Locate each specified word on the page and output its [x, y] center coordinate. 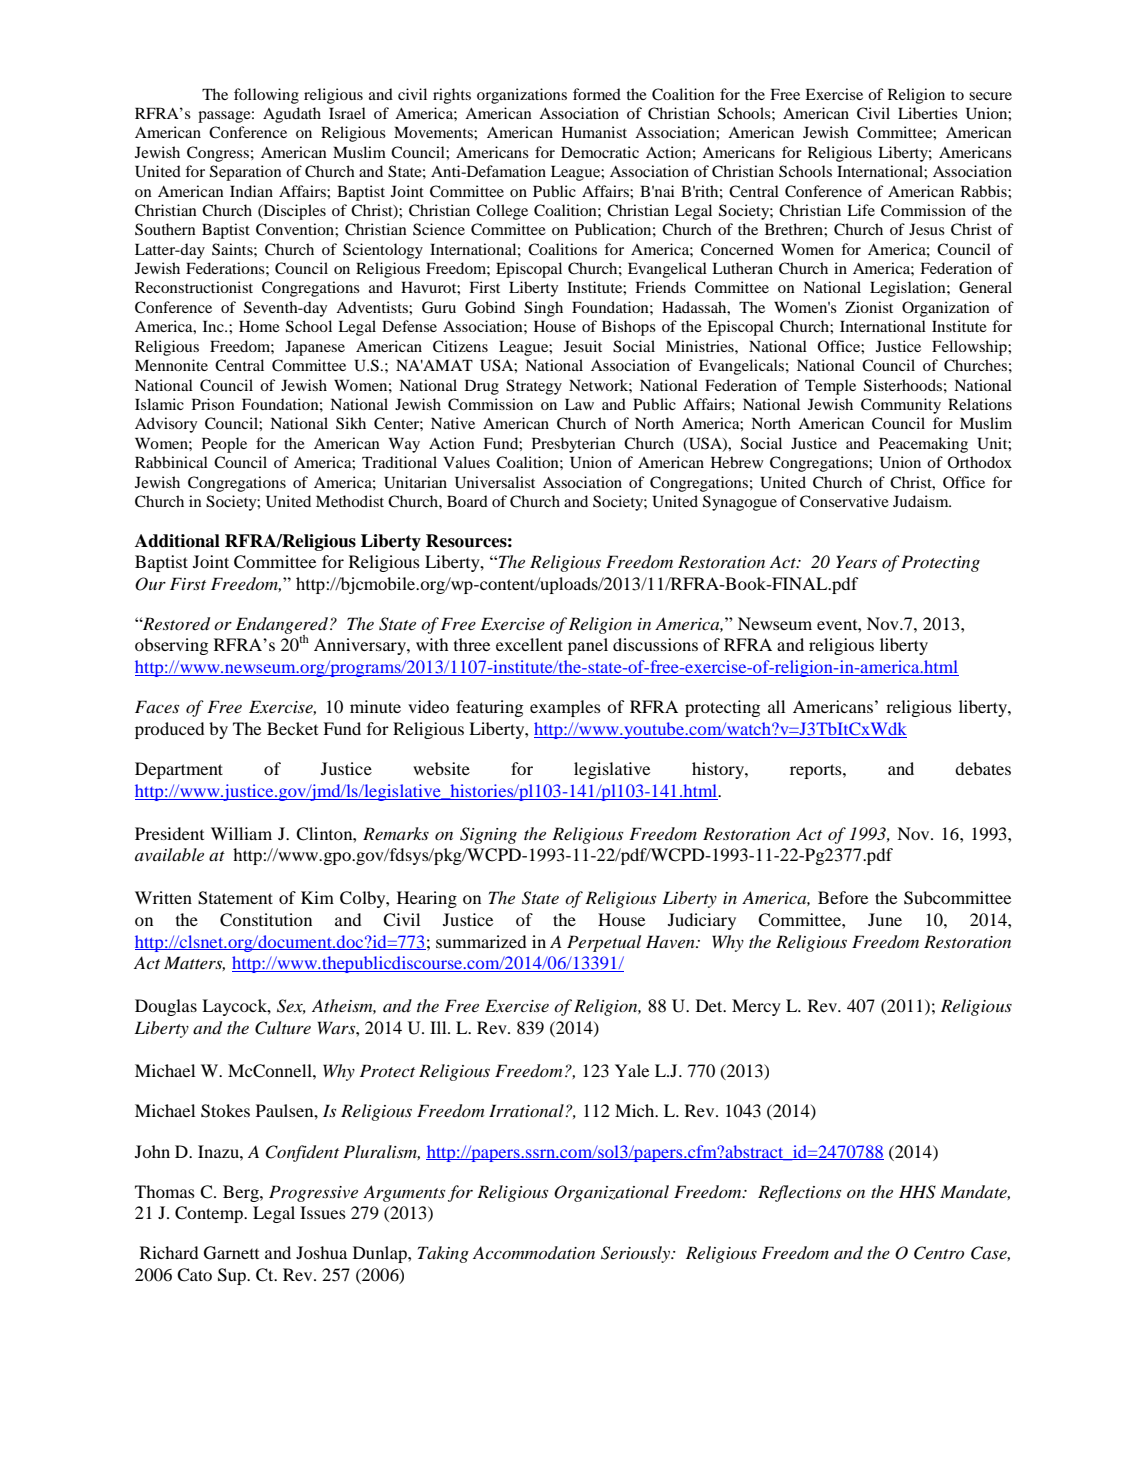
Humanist [594, 132]
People [224, 445]
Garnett [231, 1253]
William [241, 833]
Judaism [922, 501]
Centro [939, 1253]
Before [843, 897]
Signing [488, 835]
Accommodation [534, 1252]
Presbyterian [574, 445]
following [266, 96]
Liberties [928, 113]
